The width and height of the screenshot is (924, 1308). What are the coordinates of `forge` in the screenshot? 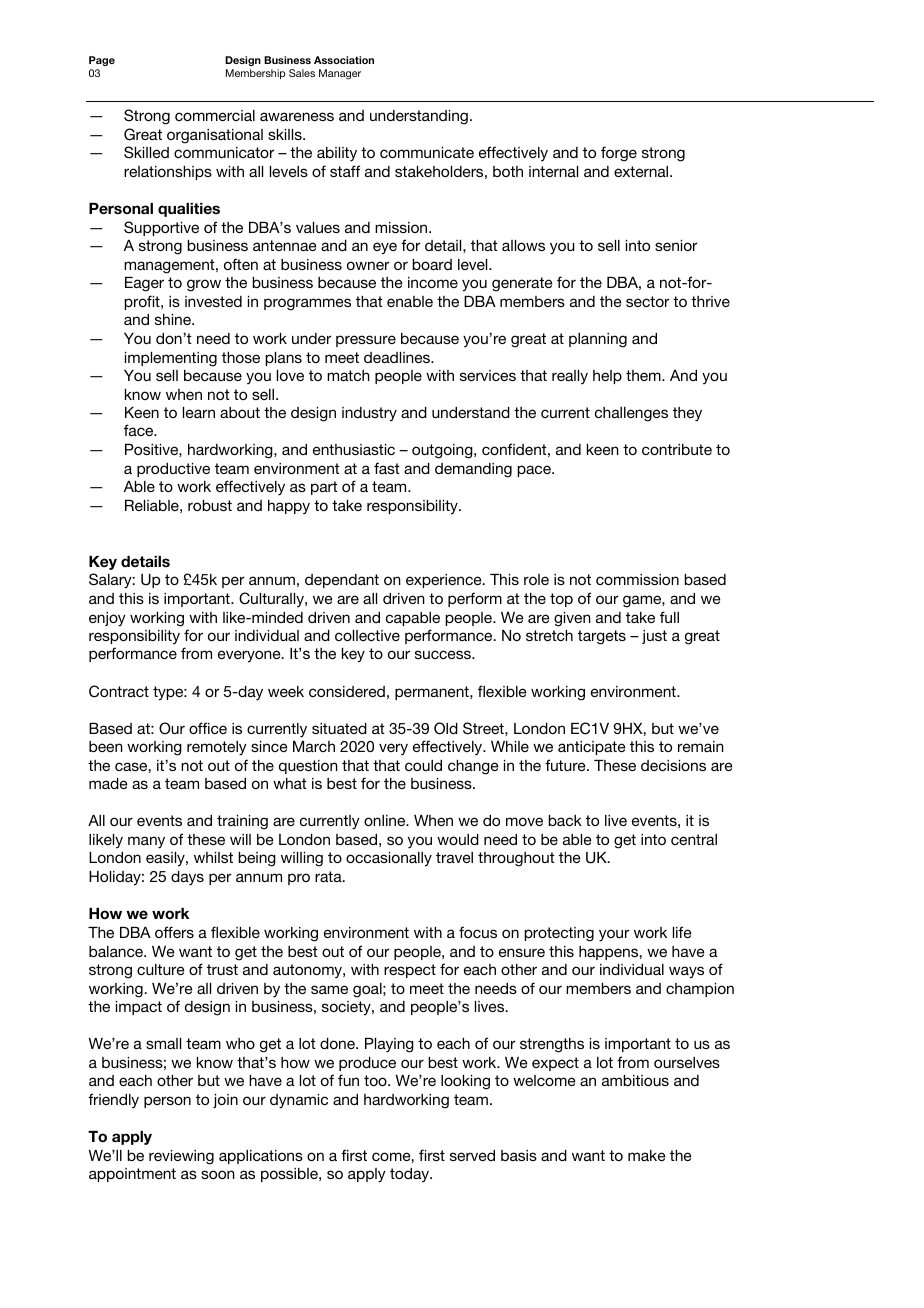 It's located at (619, 154).
